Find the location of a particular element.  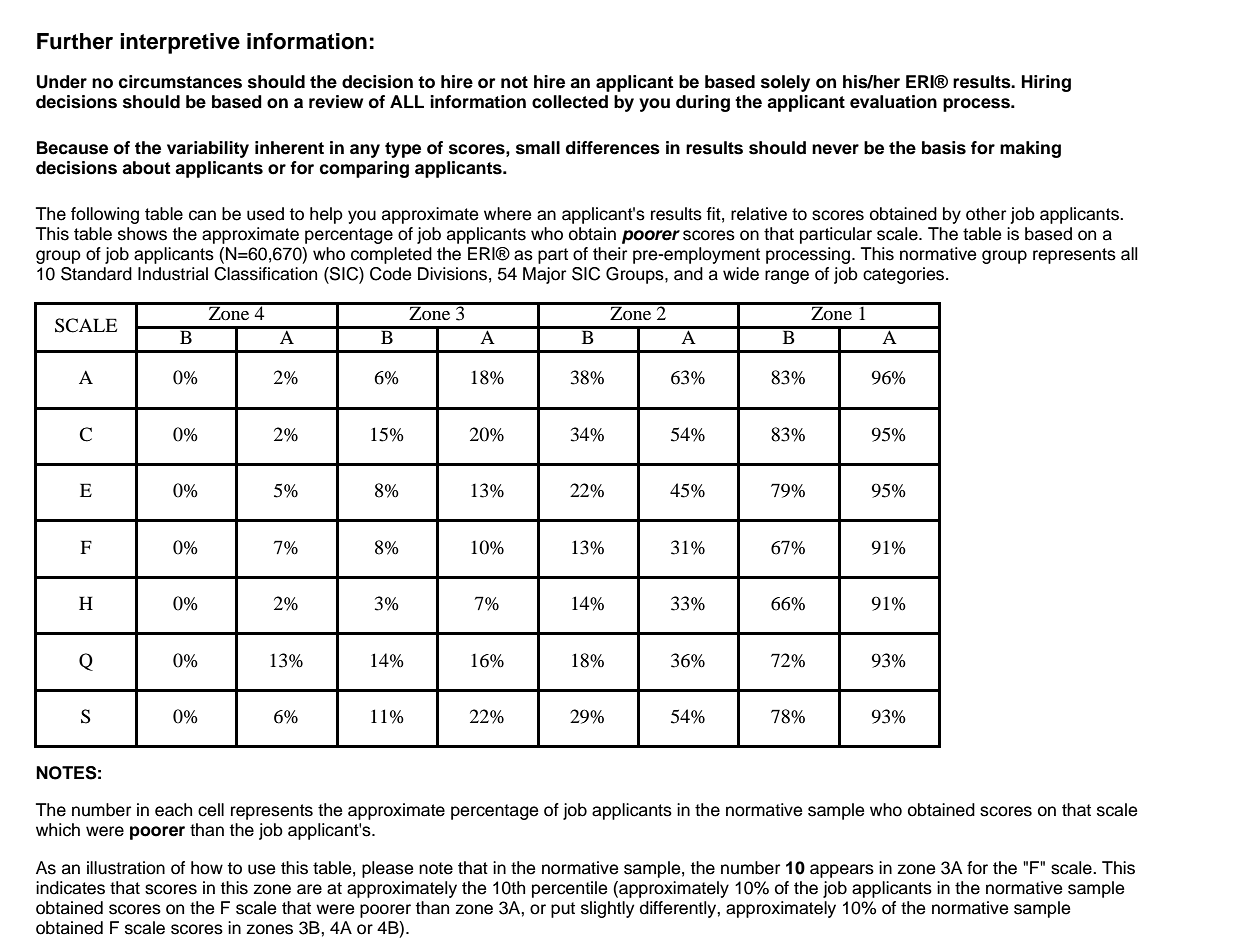

appears is located at coordinates (842, 871).
